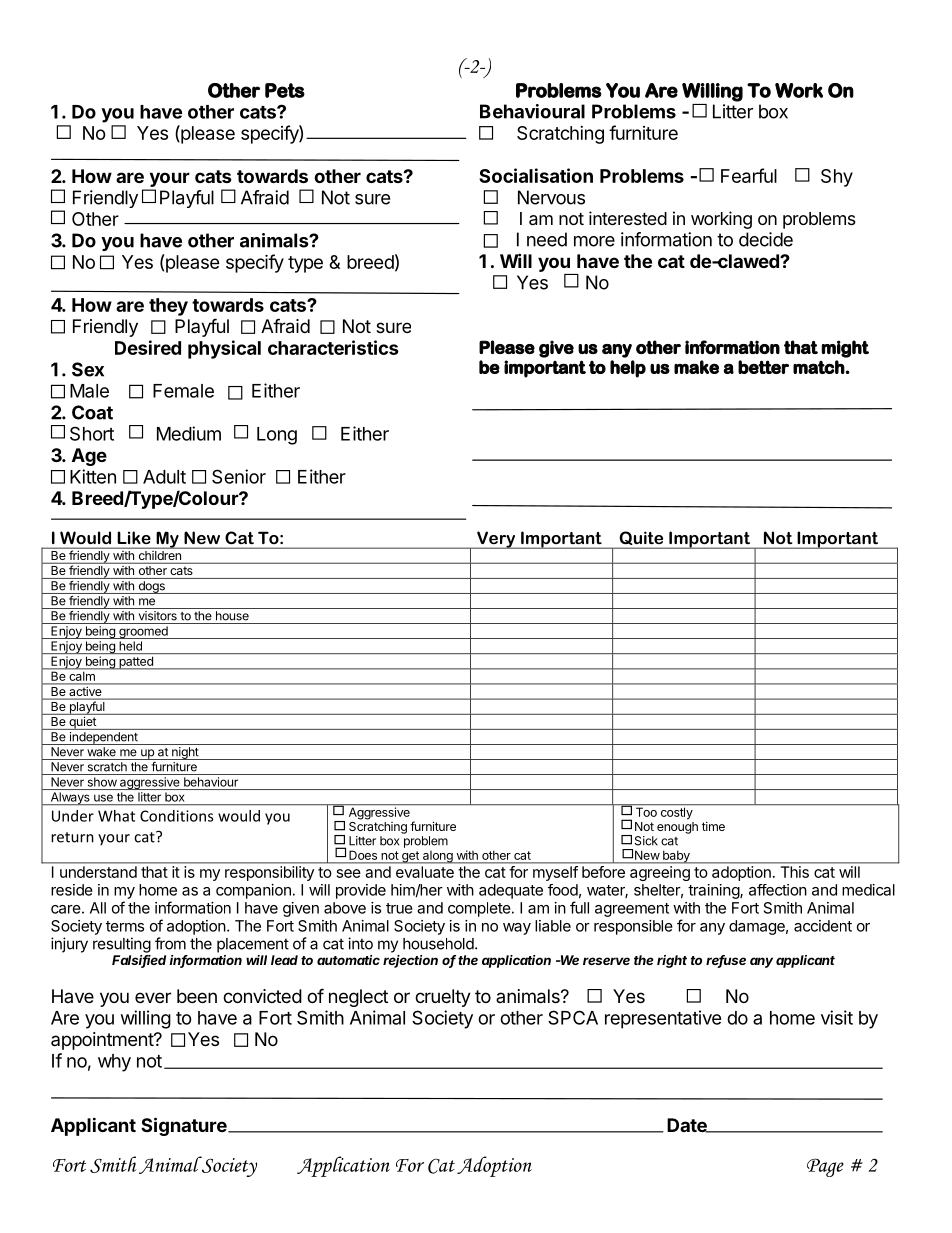 Image resolution: width=952 pixels, height=1233 pixels. Describe the element at coordinates (285, 90) in the document. I see `Pets` at that location.
